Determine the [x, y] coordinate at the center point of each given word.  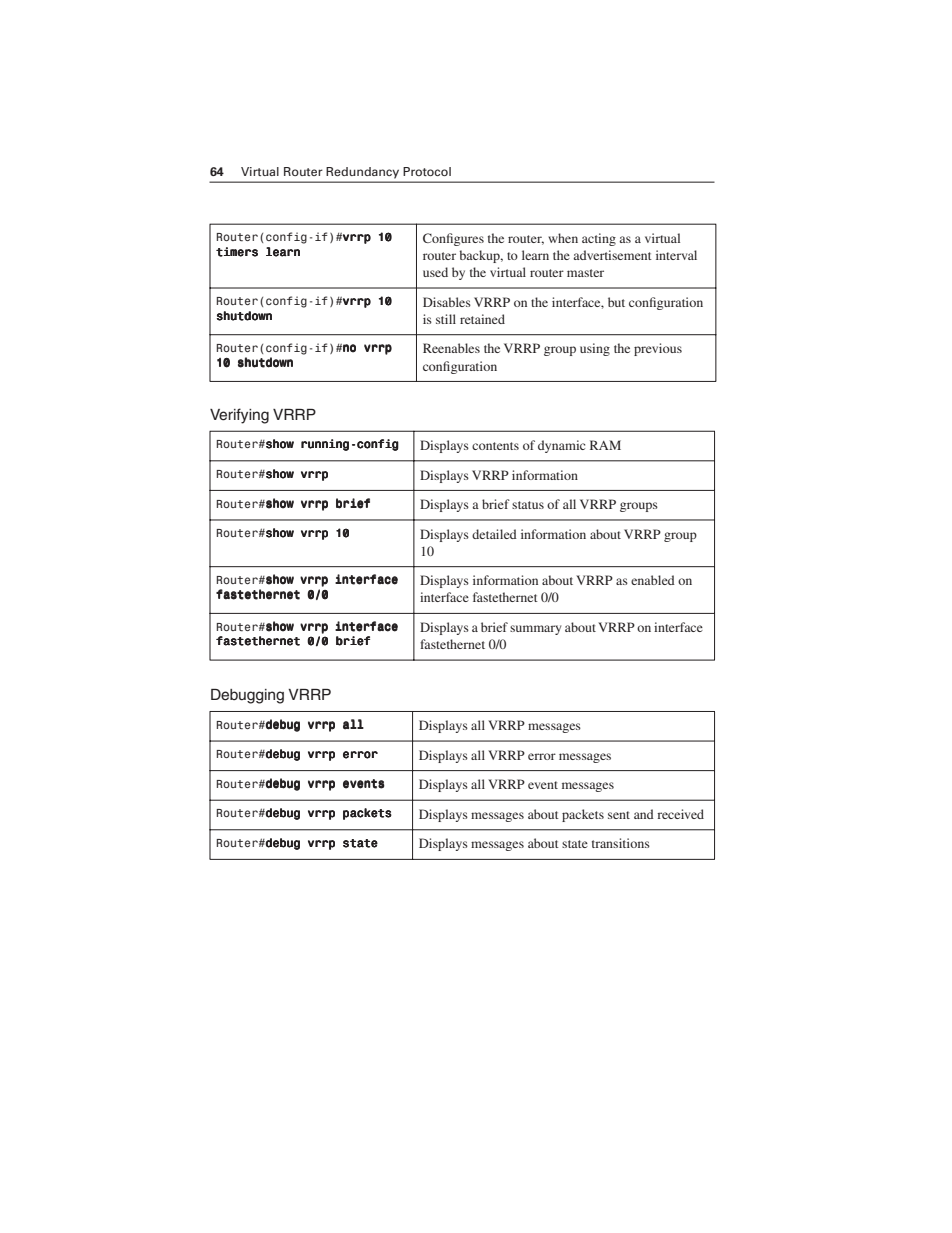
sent [619, 815]
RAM [605, 445]
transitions [621, 843]
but [616, 302]
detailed [494, 534]
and [644, 814]
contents [495, 446]
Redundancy [363, 172]
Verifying [239, 416]
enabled [653, 580]
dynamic [561, 446]
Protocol [427, 171]
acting [599, 239]
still [446, 319]
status [528, 505]
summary [535, 630]
